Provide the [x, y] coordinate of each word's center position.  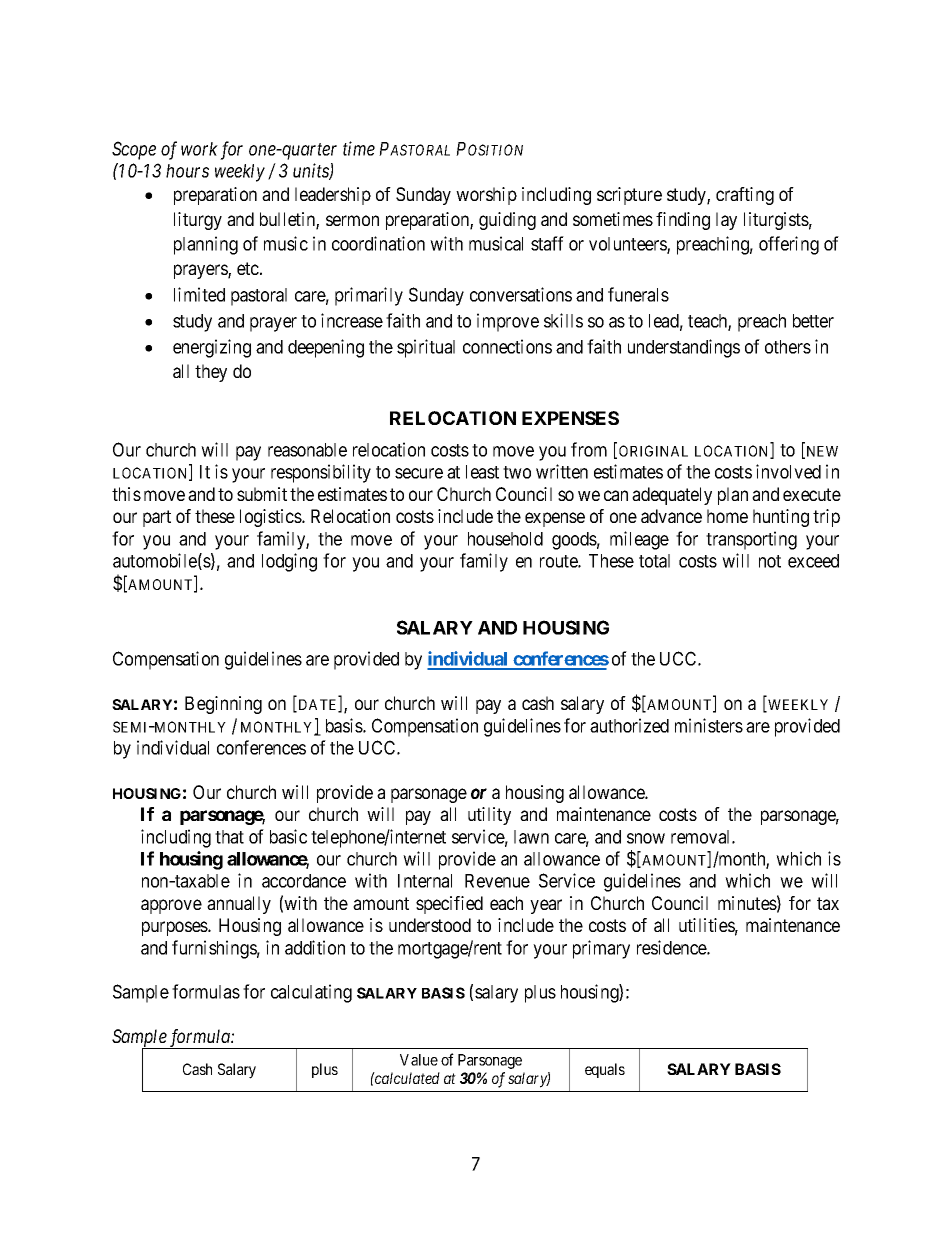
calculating [311, 993]
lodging [289, 562]
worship [486, 196]
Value [419, 1060]
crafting [745, 196]
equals [605, 1070]
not [770, 561]
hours [187, 171]
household [505, 539]
